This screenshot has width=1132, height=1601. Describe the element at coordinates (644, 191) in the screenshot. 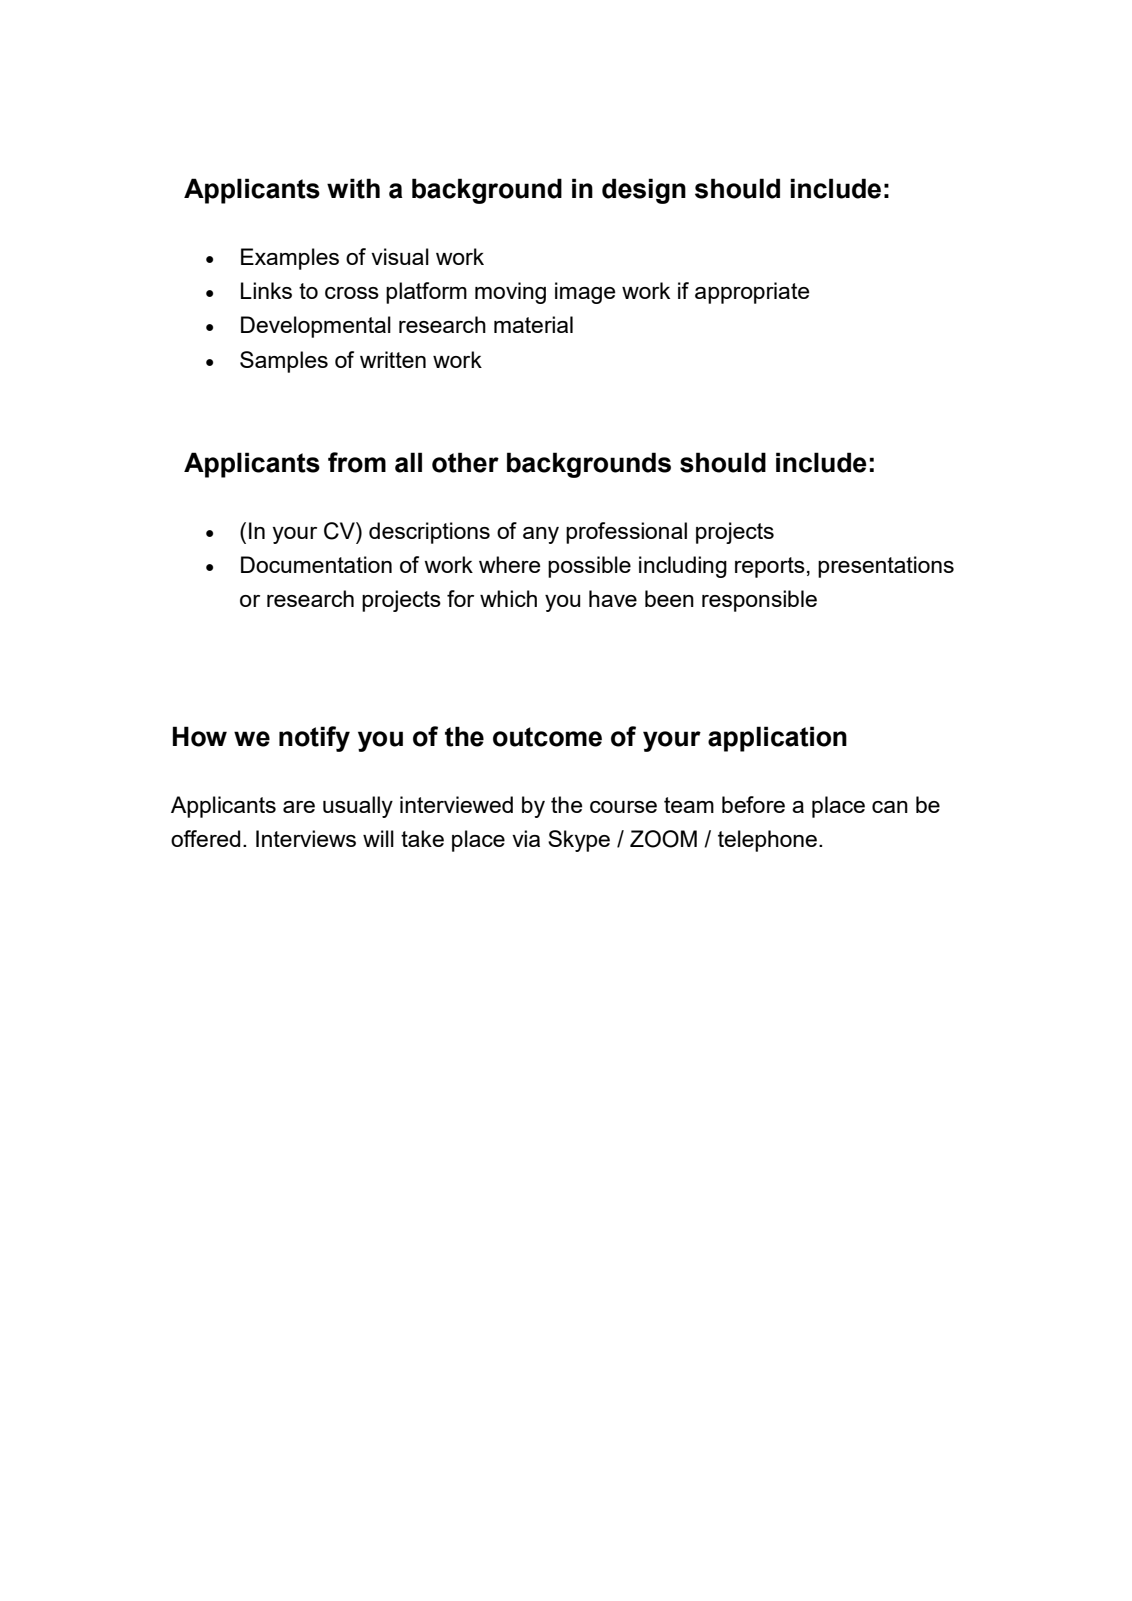

I see `design` at that location.
